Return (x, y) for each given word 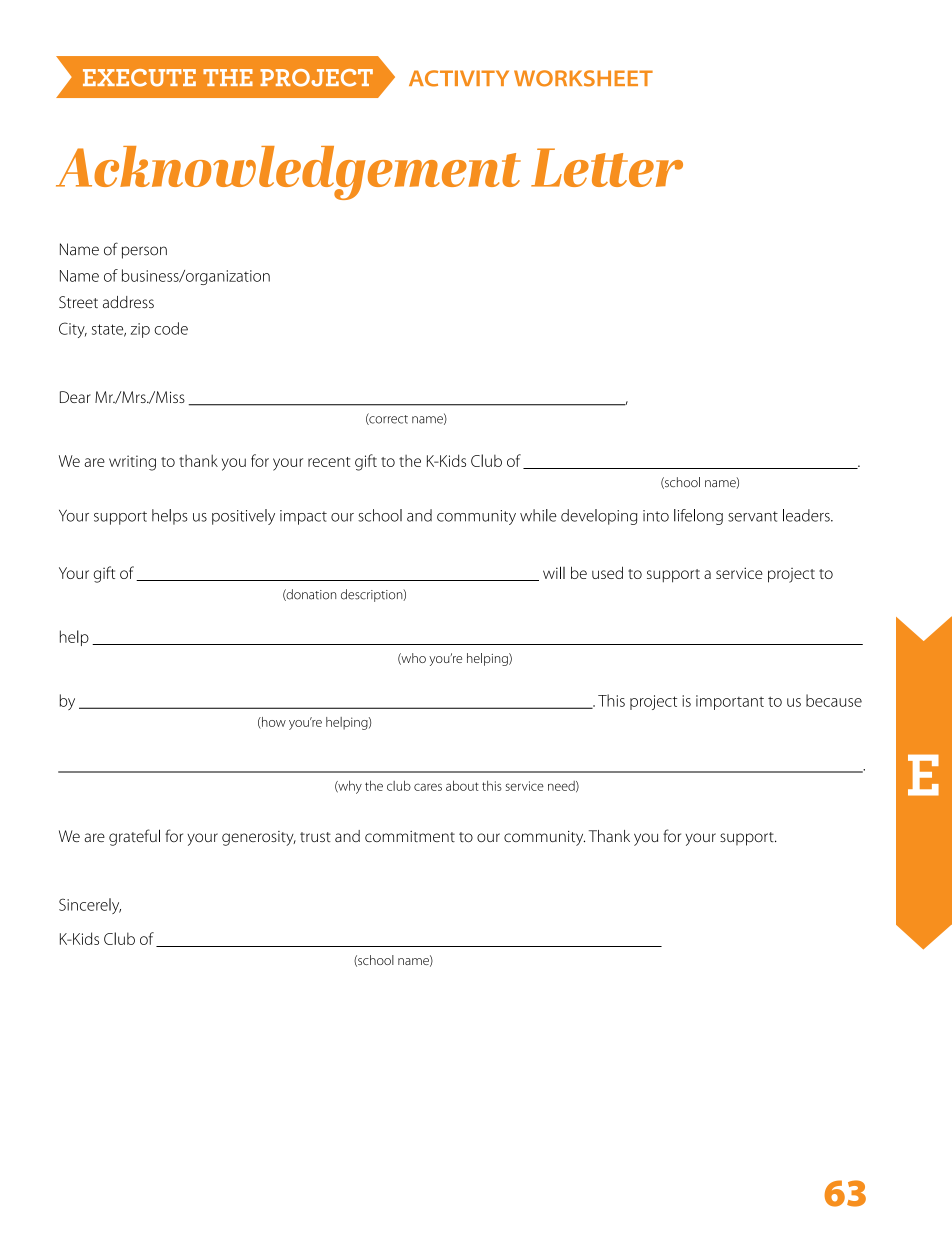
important (730, 702)
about (462, 785)
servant (753, 516)
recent (329, 462)
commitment (410, 836)
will (554, 572)
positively (243, 517)
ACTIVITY (459, 78)
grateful (134, 837)
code (171, 328)
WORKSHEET (583, 78)
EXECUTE (139, 78)
